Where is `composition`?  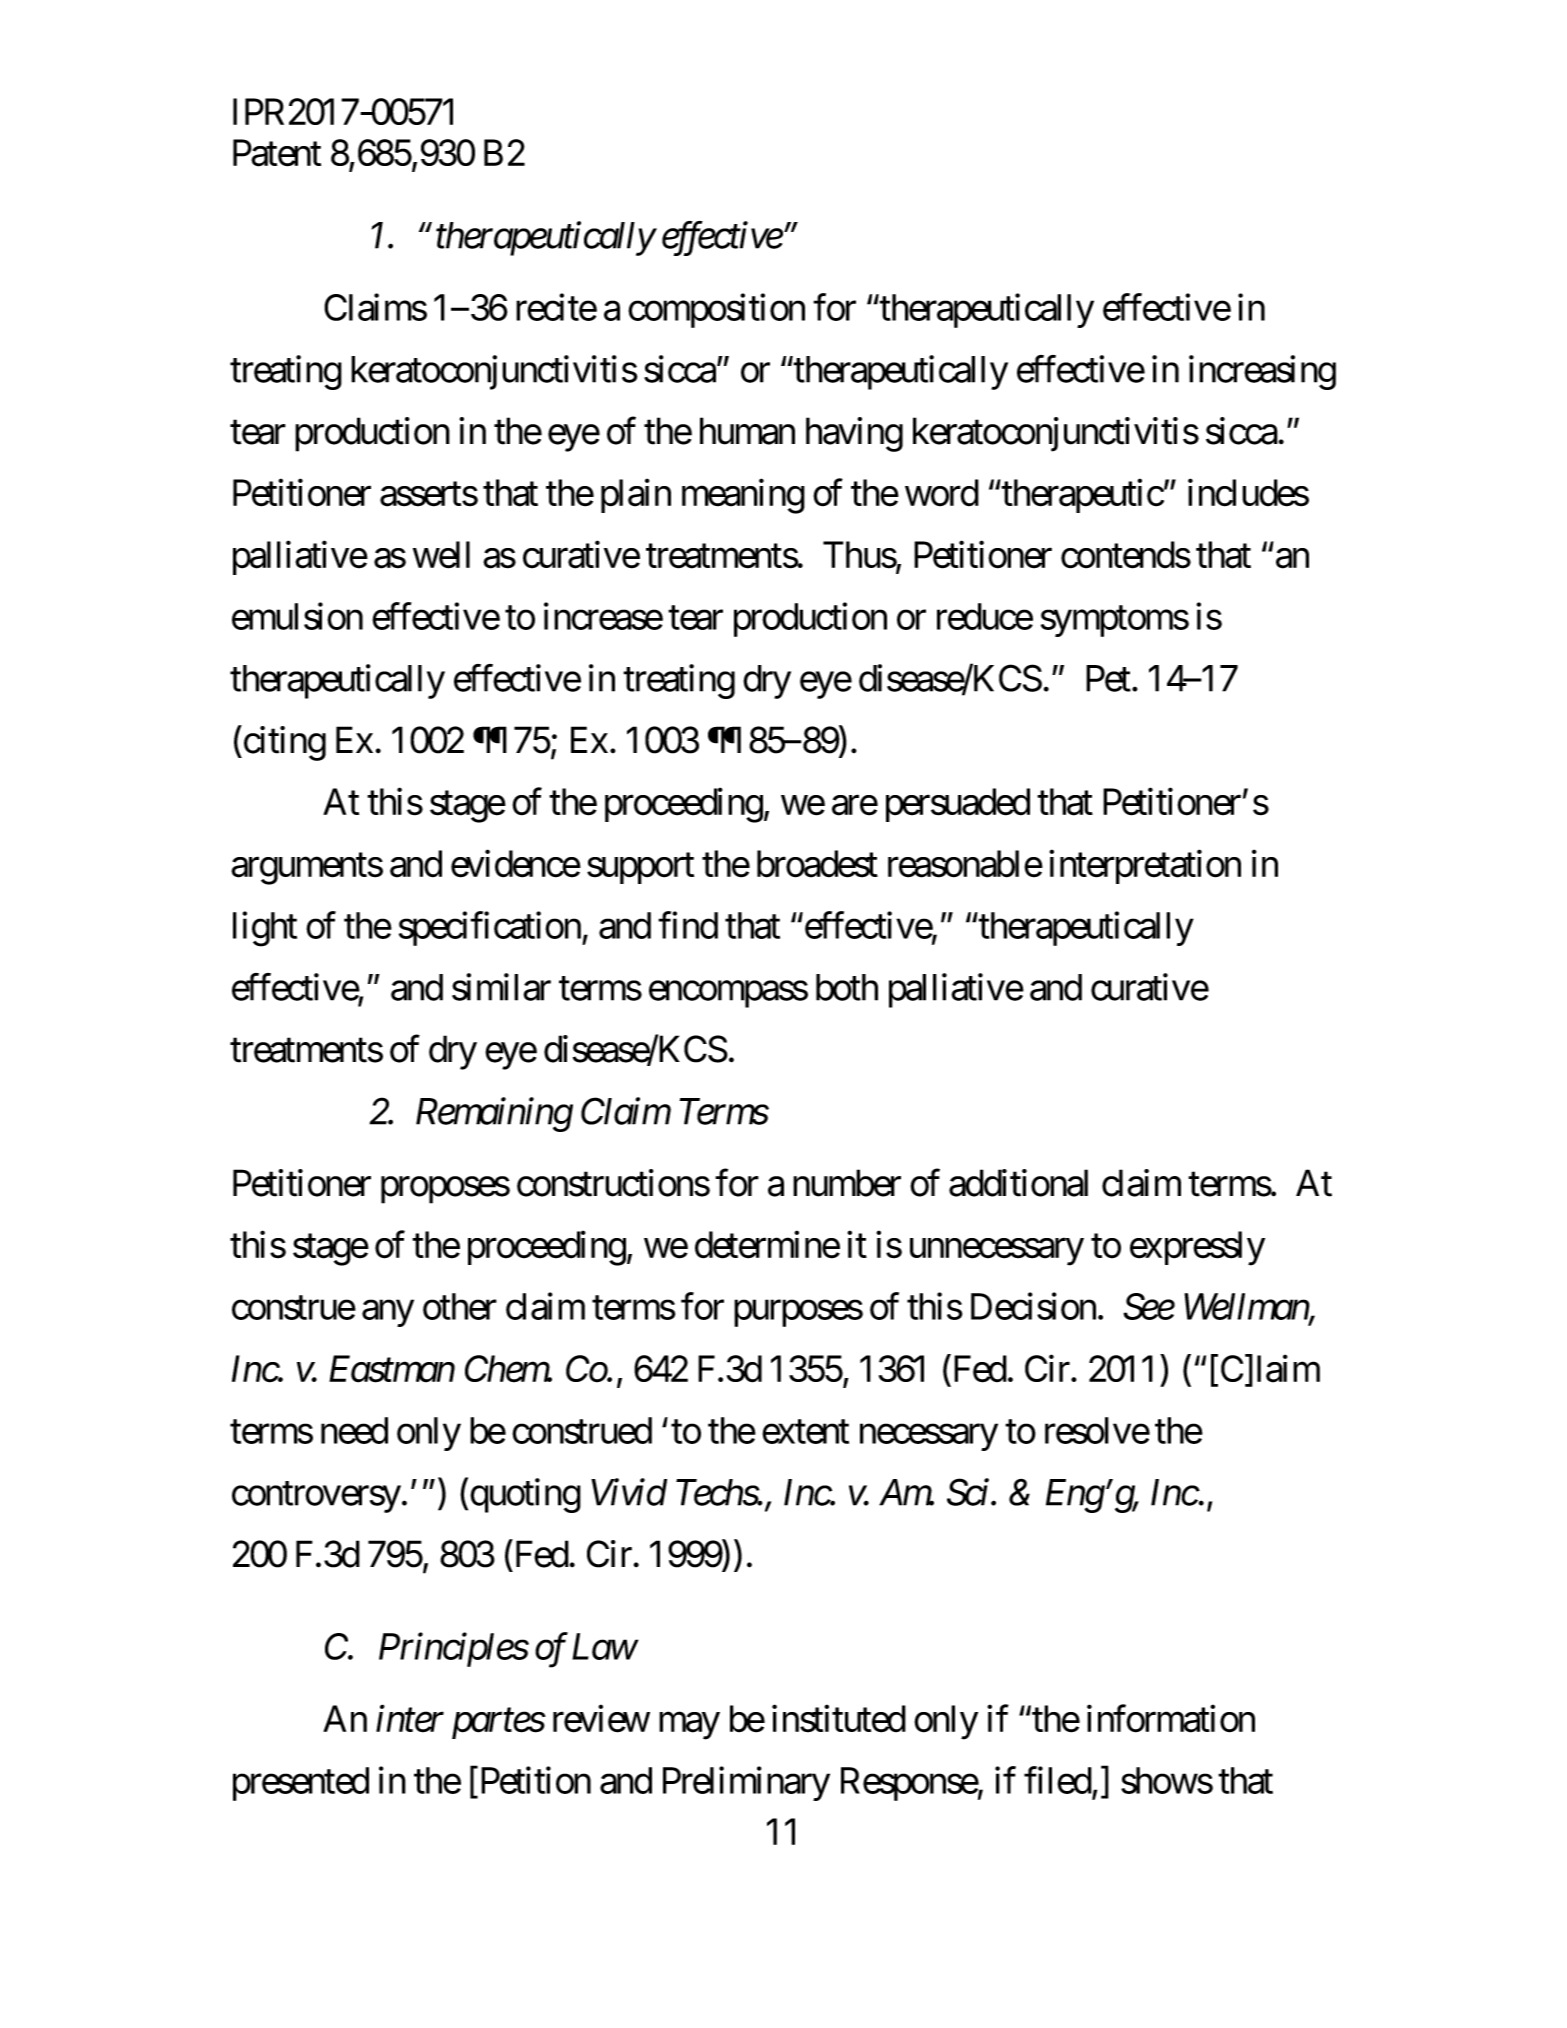
composition is located at coordinates (716, 310).
